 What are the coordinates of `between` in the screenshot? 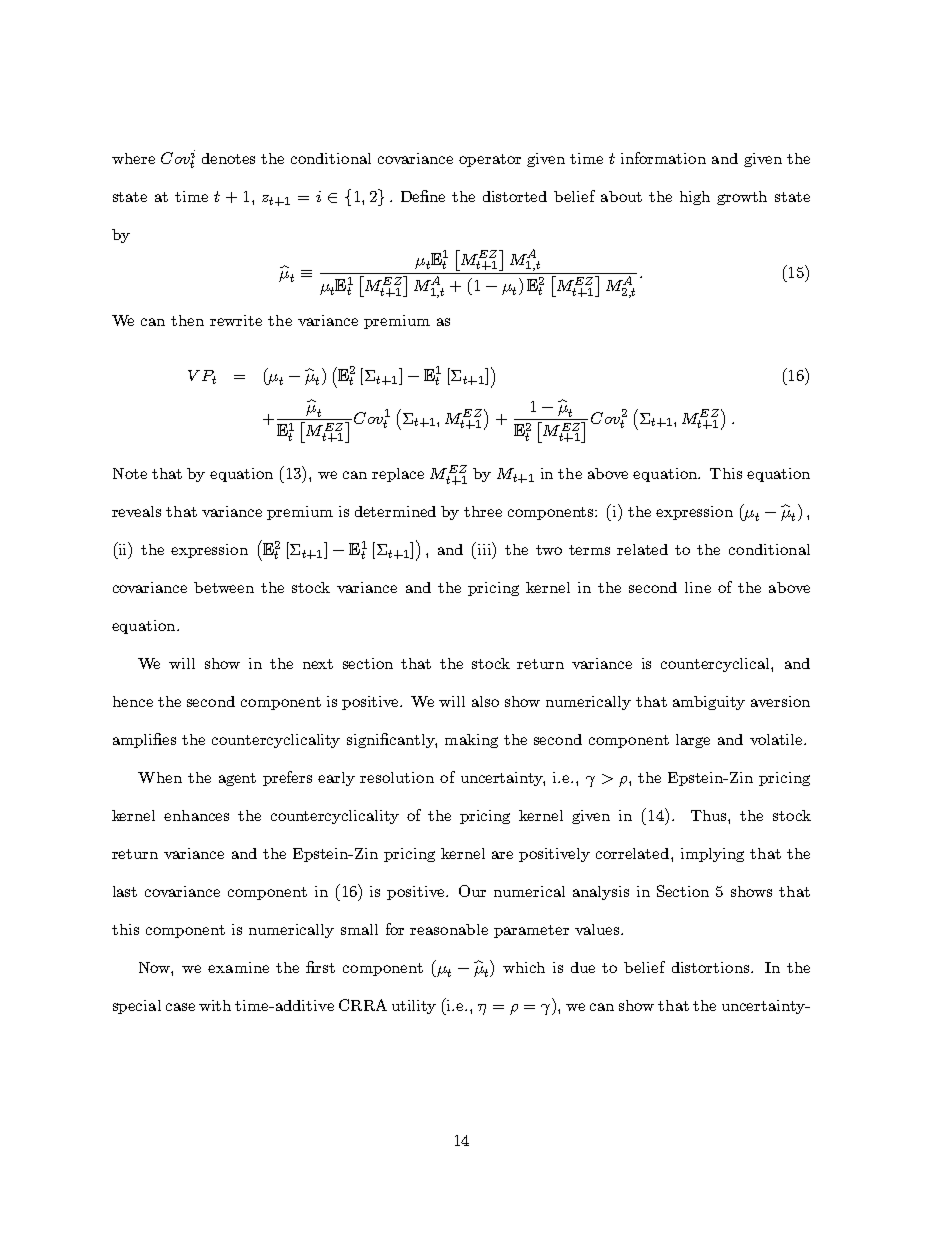 It's located at (224, 587).
